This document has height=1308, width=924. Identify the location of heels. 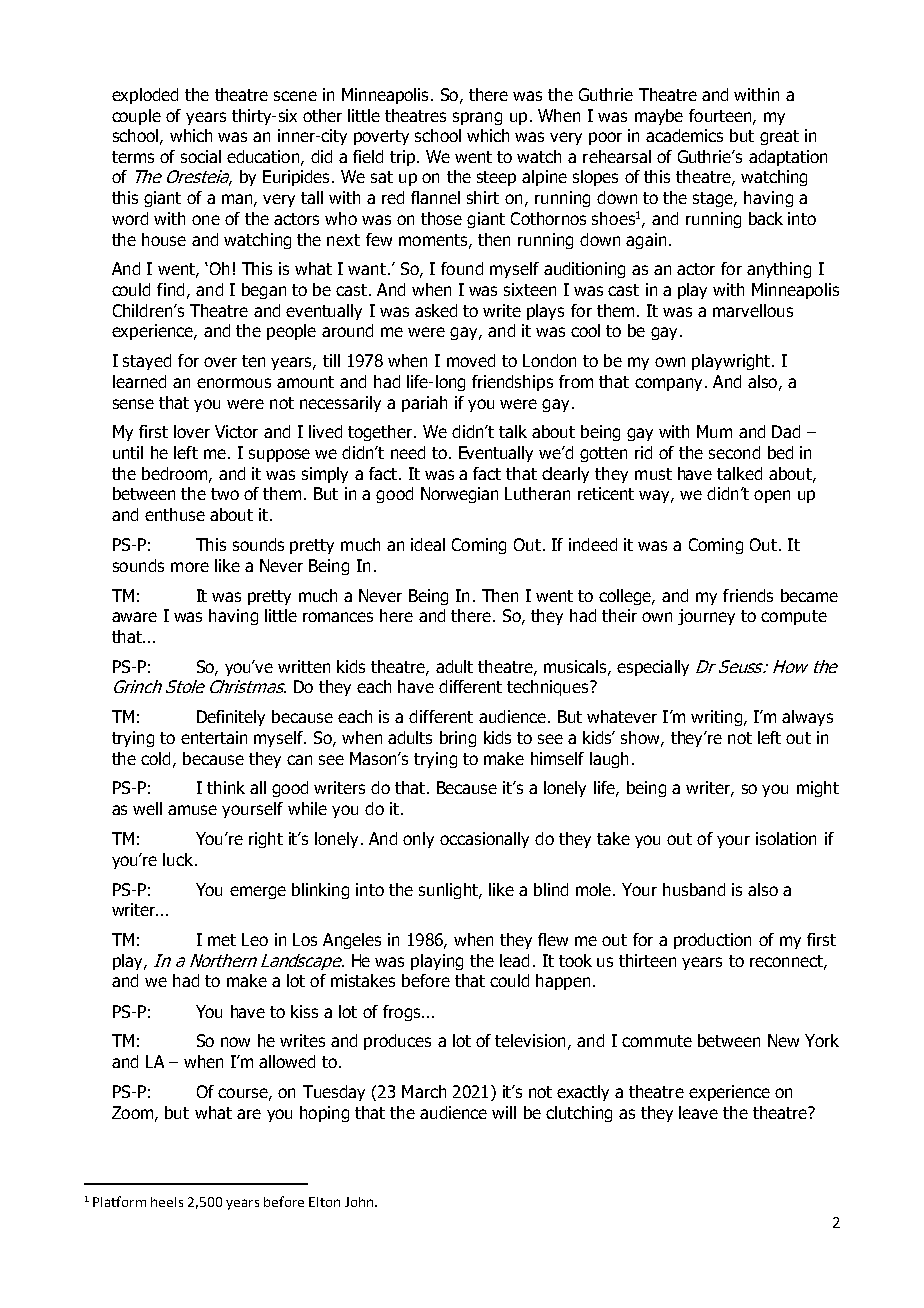
(167, 1202).
